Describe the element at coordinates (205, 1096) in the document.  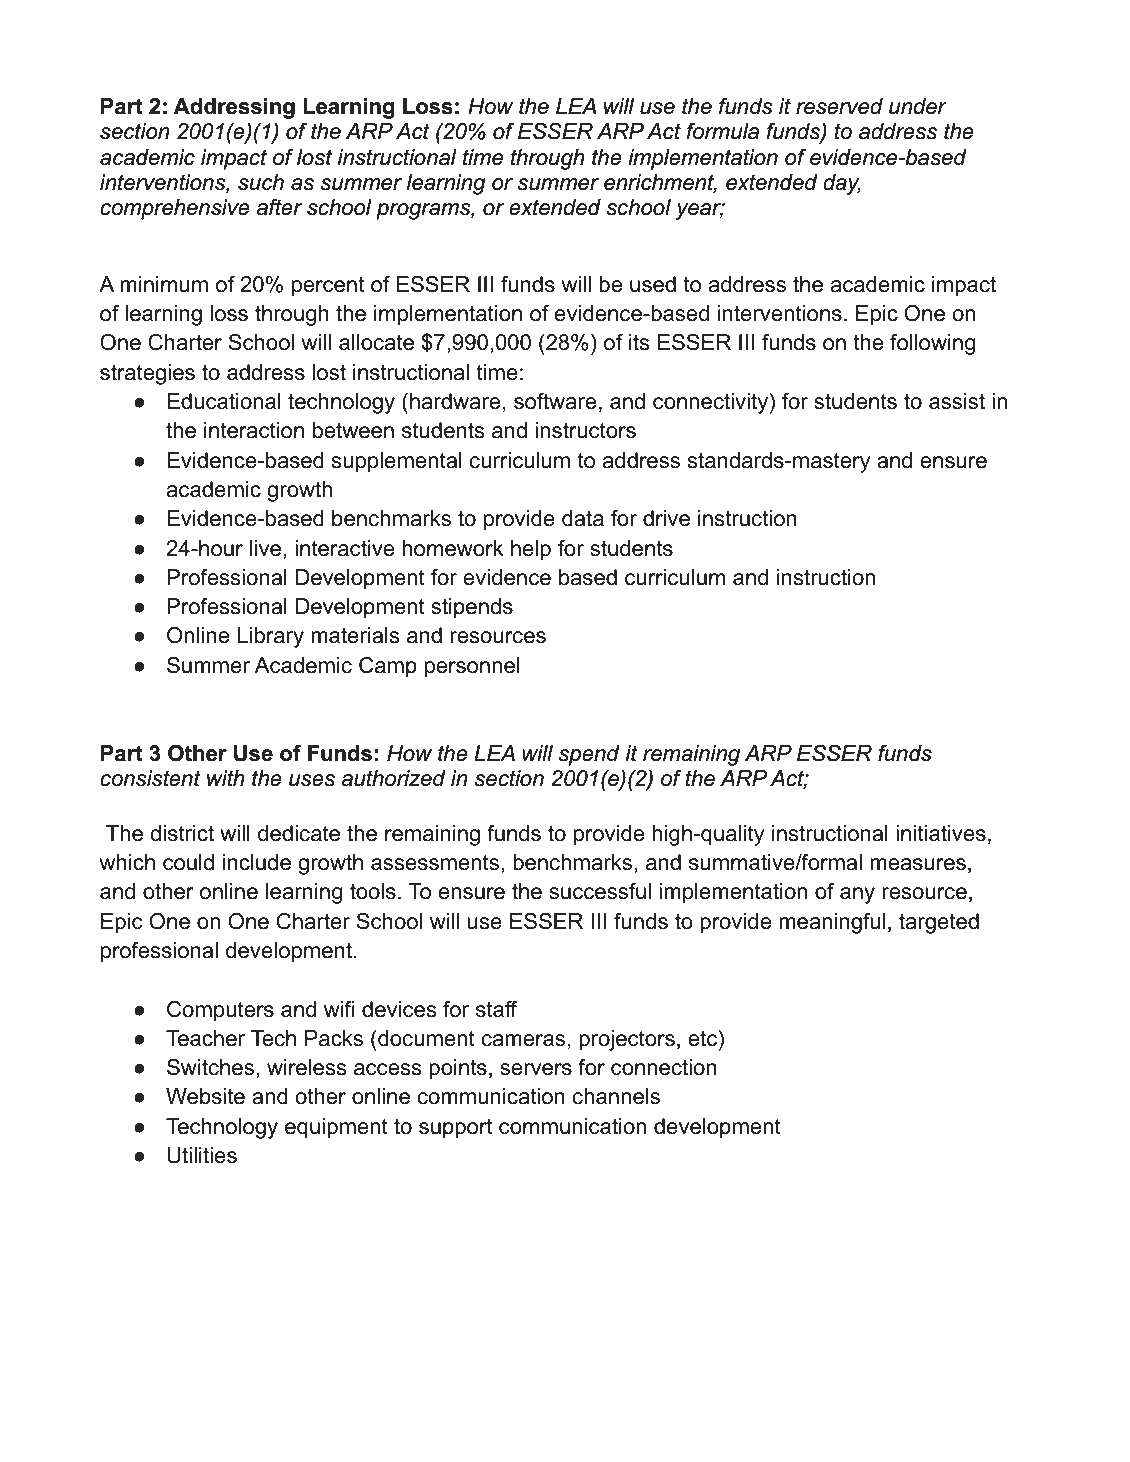
I see `Website` at that location.
